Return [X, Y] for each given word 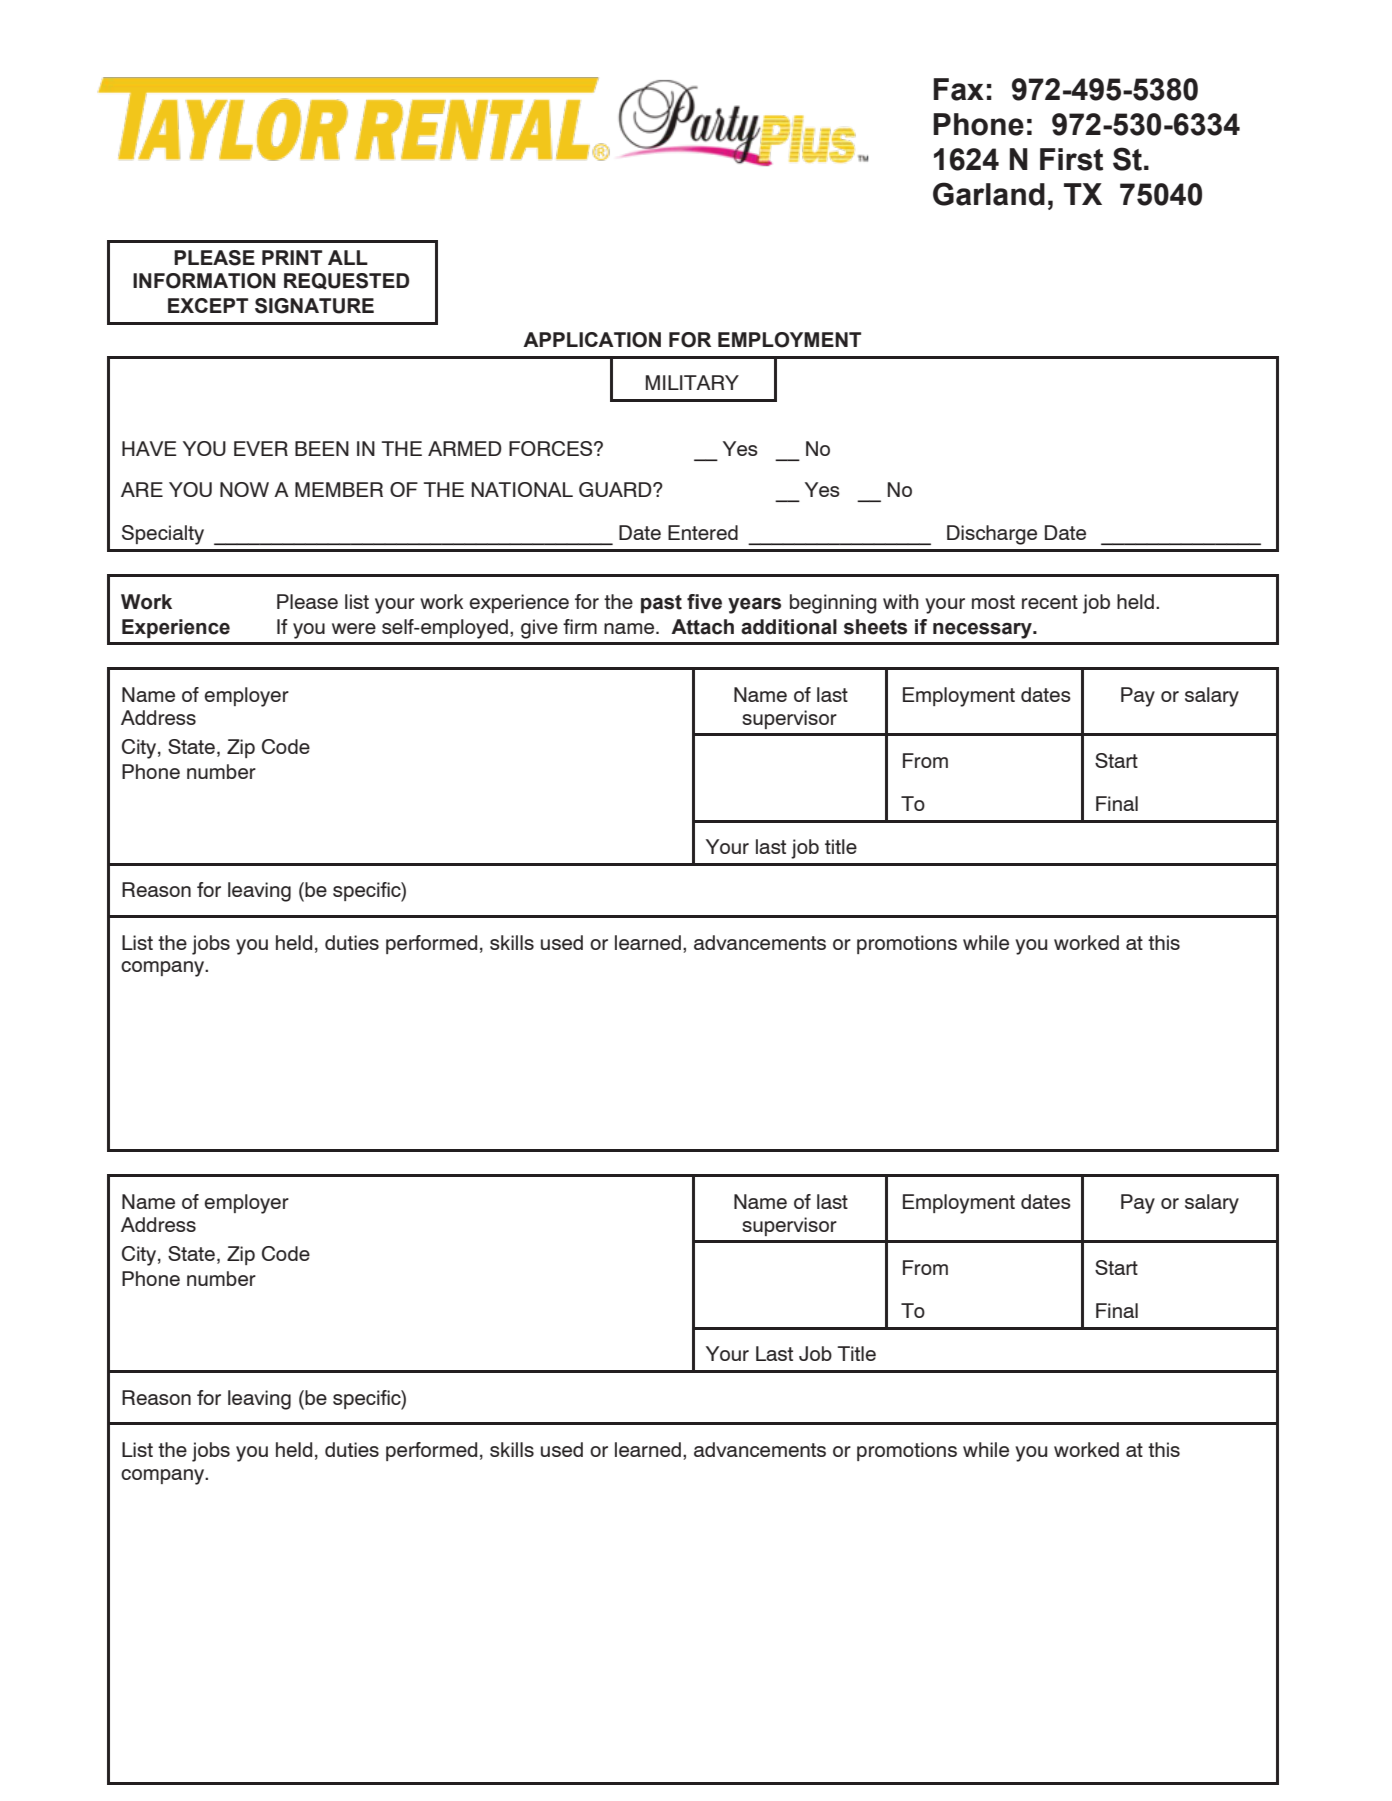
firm [580, 626]
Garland [989, 194]
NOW [244, 489]
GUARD [616, 489]
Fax [958, 89]
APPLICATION [592, 340]
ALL [348, 257]
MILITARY [692, 382]
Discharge [992, 535]
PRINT [292, 257]
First [1071, 159]
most [993, 602]
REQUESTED [346, 281]
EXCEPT [208, 305]
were [354, 628]
